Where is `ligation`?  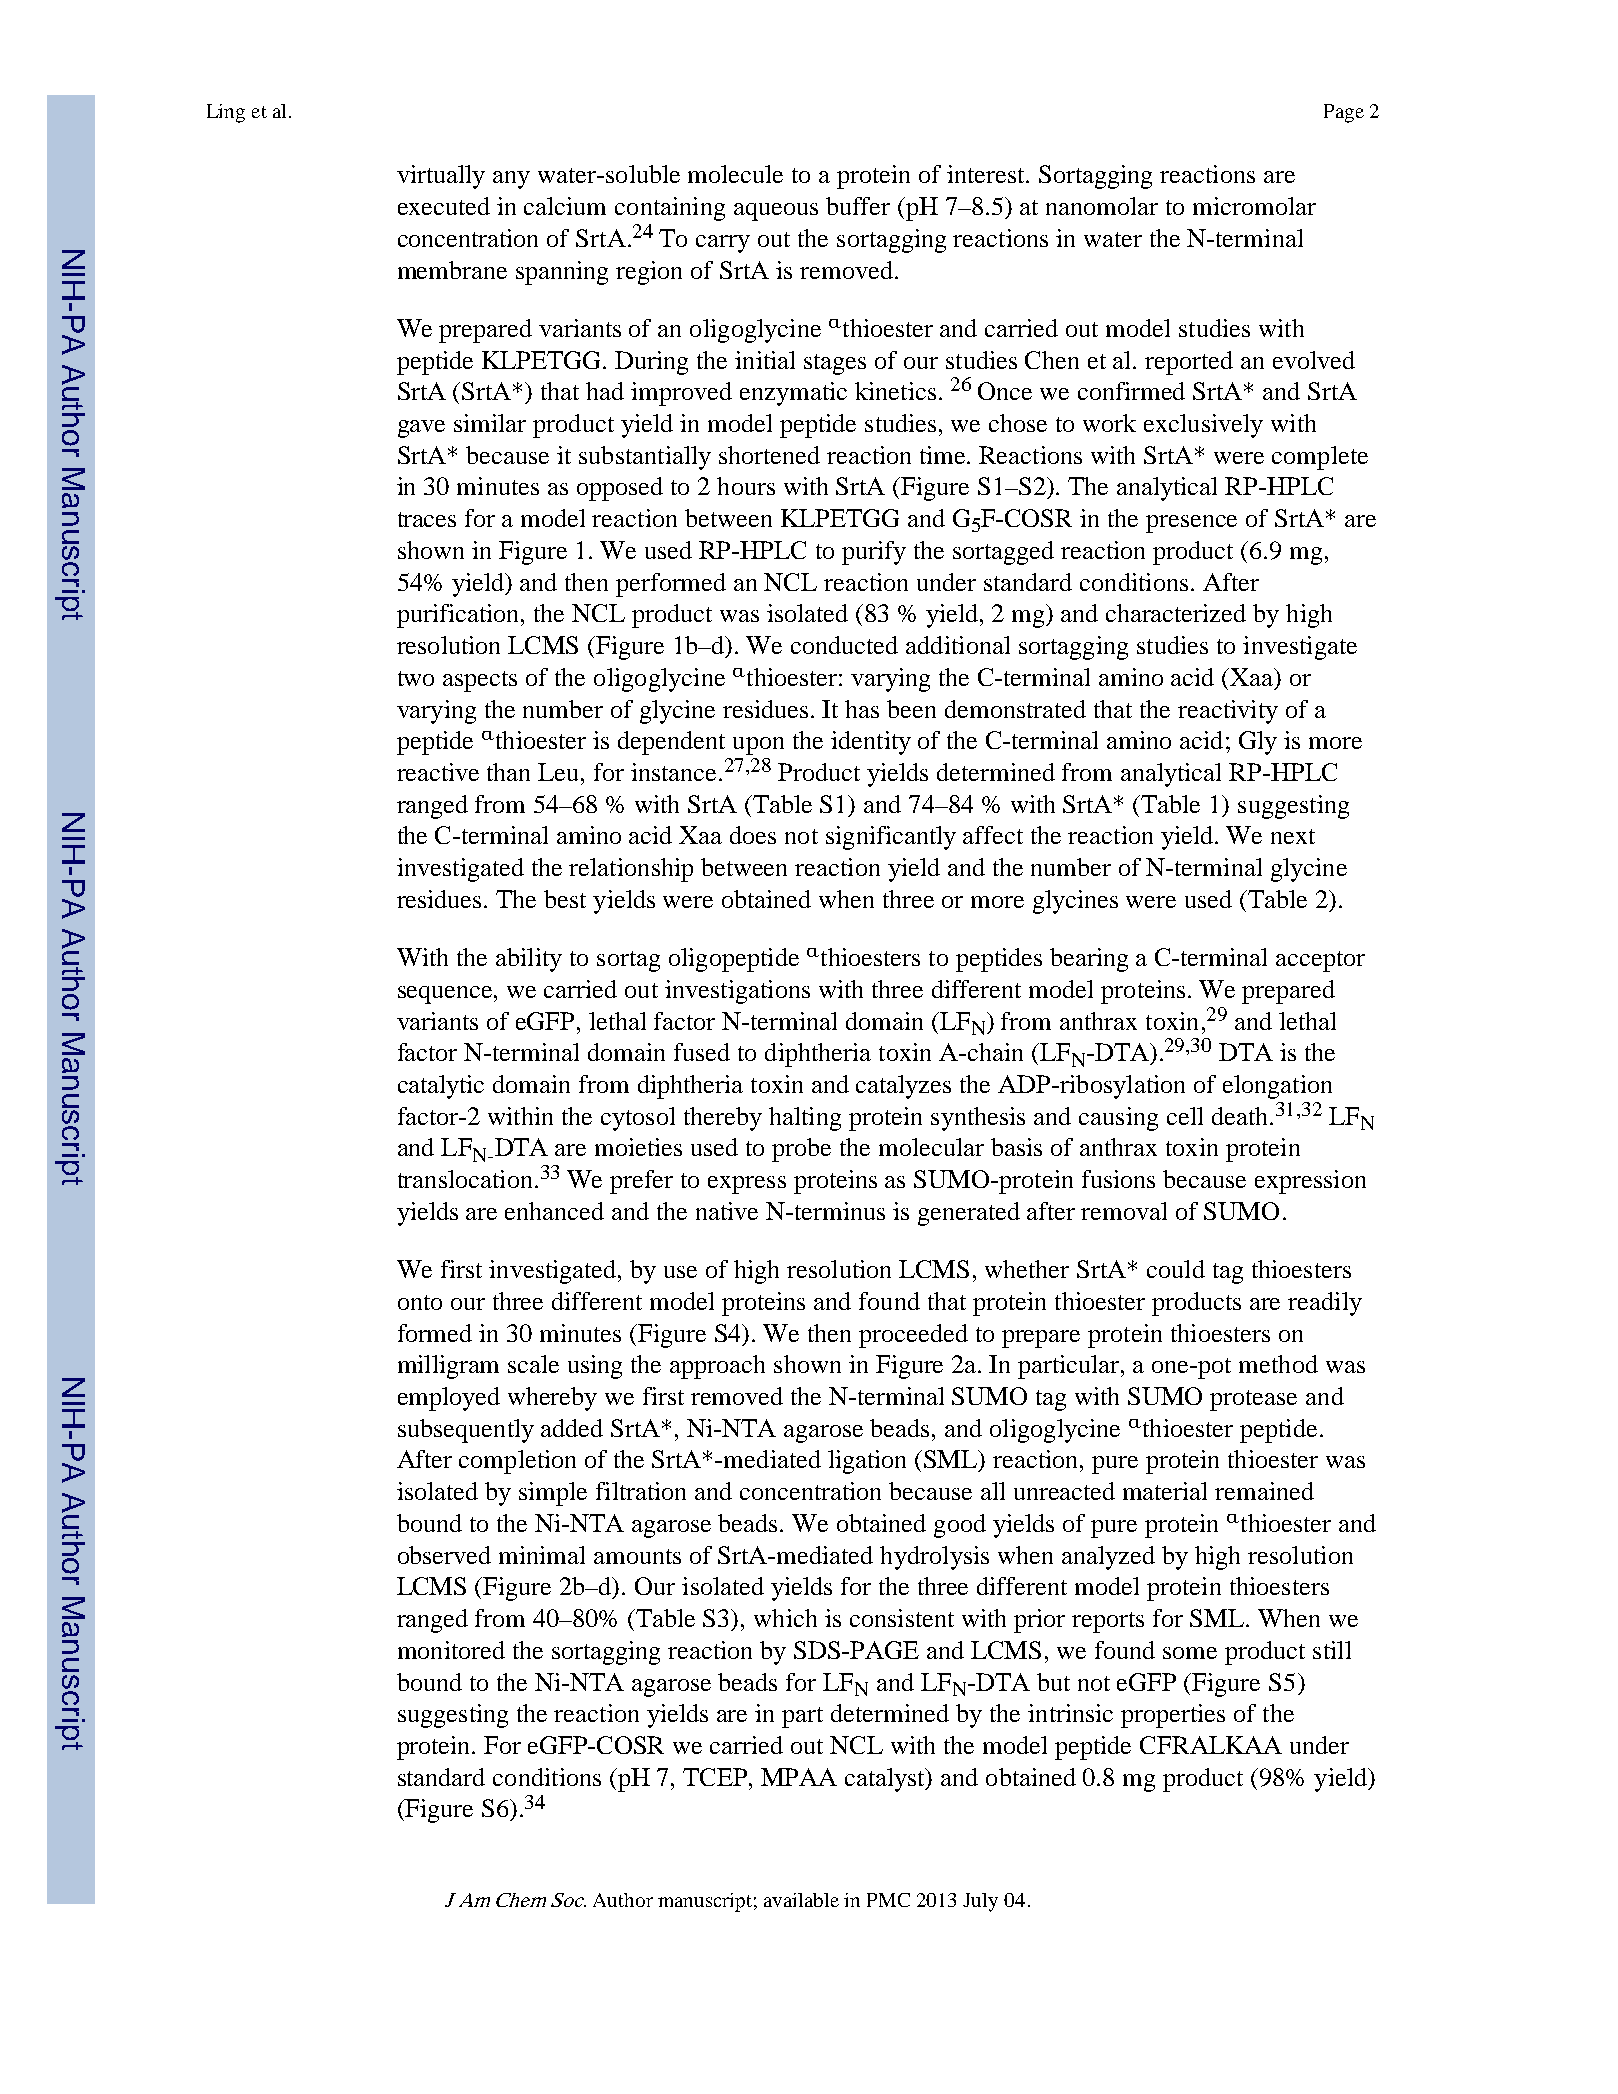
ligation is located at coordinates (867, 1462).
